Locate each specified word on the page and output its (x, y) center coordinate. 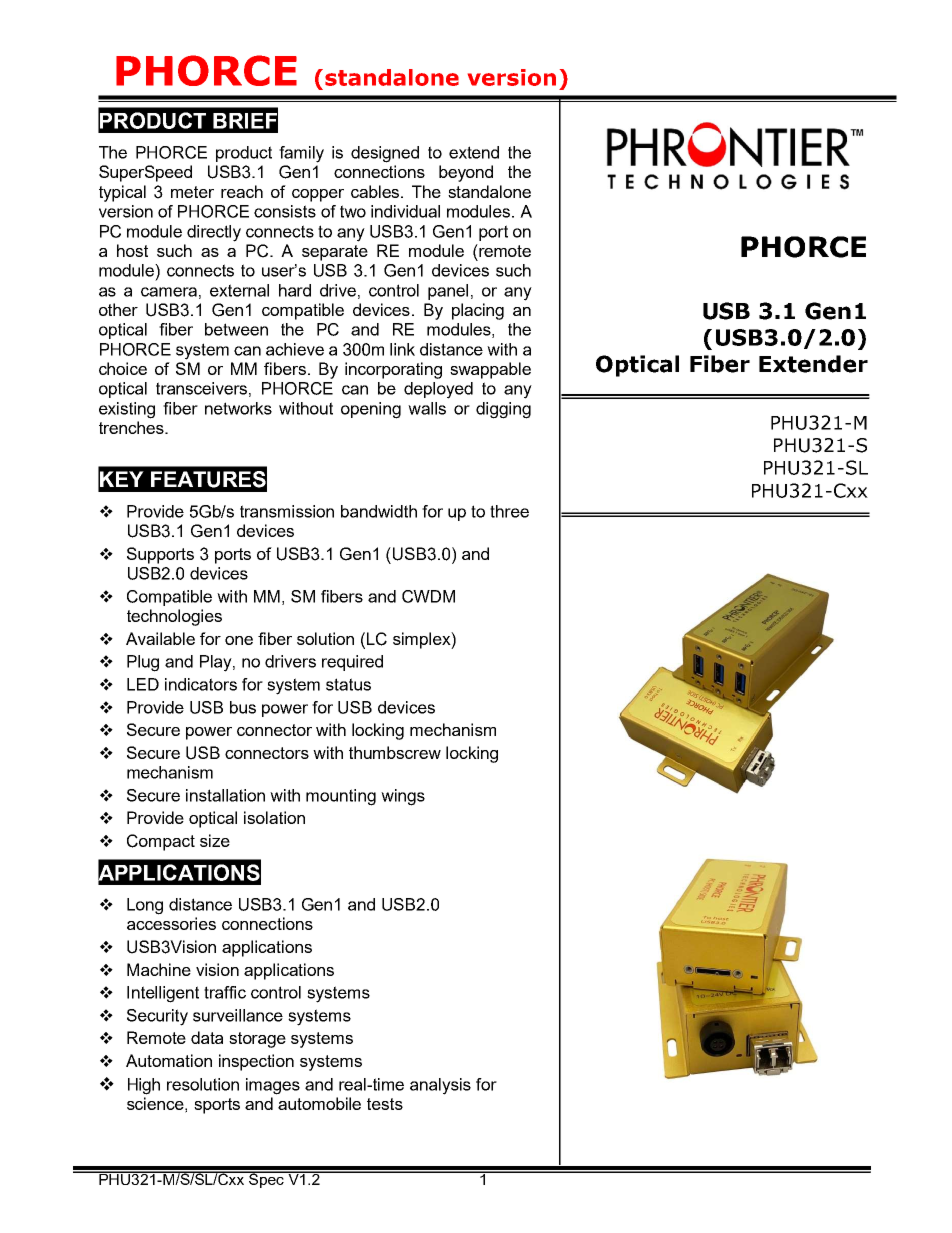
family (301, 154)
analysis (440, 1086)
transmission (287, 511)
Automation (169, 1060)
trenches (132, 427)
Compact (161, 842)
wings (403, 797)
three (509, 511)
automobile (319, 1103)
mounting (341, 797)
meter (192, 192)
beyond (466, 173)
